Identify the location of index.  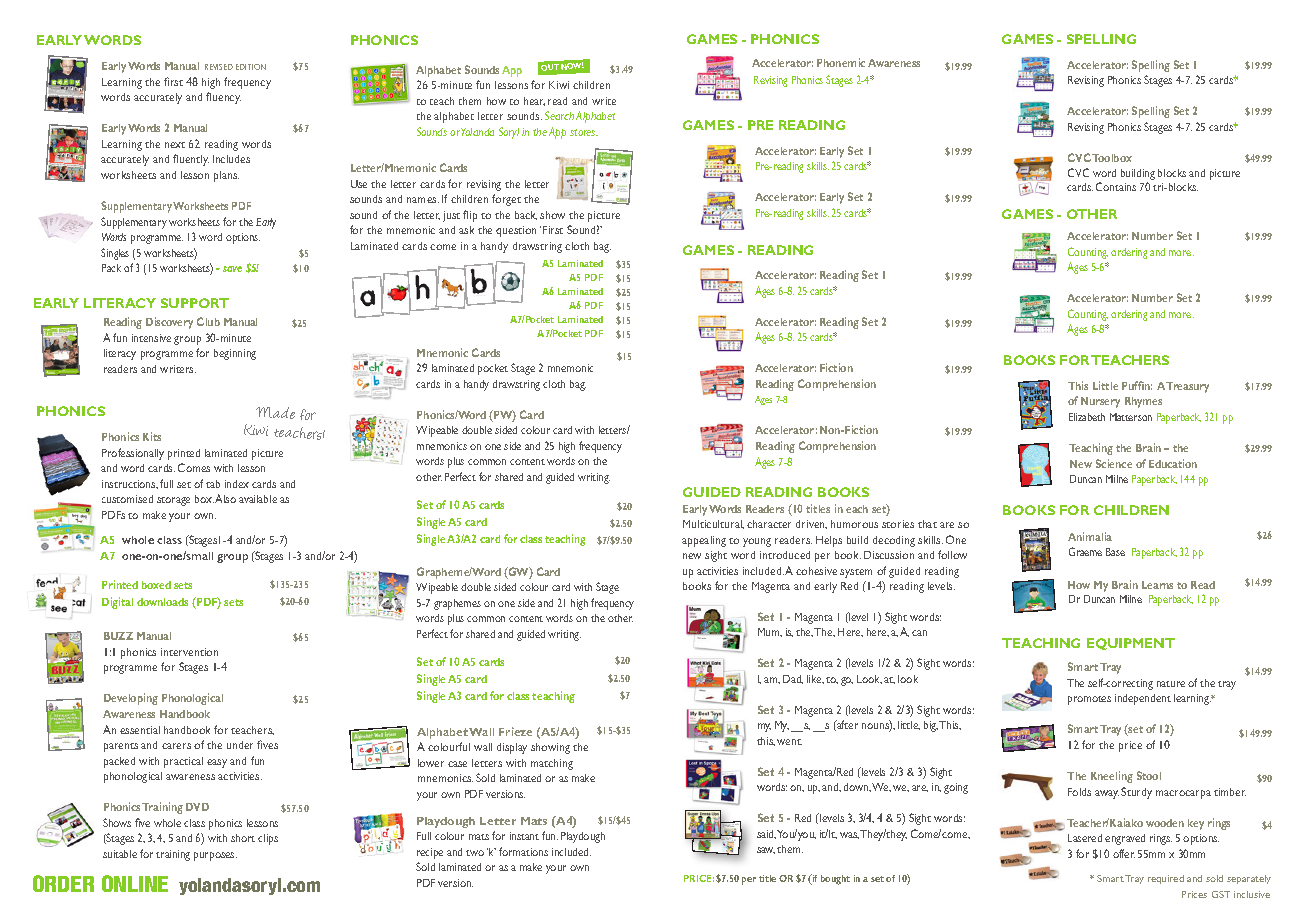
(237, 484).
